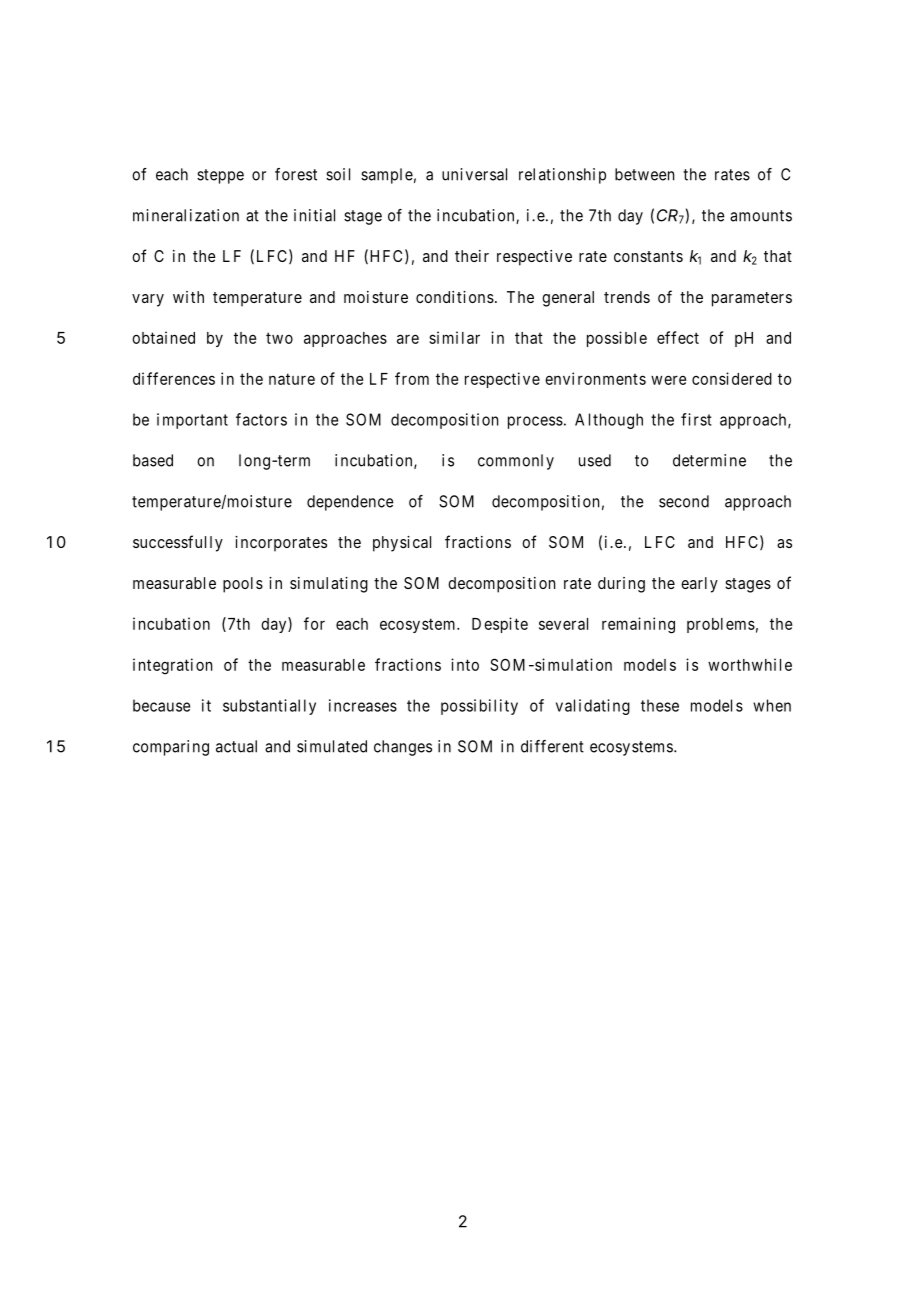 The image size is (924, 1308). What do you see at coordinates (699, 585) in the page?
I see `early` at bounding box center [699, 585].
